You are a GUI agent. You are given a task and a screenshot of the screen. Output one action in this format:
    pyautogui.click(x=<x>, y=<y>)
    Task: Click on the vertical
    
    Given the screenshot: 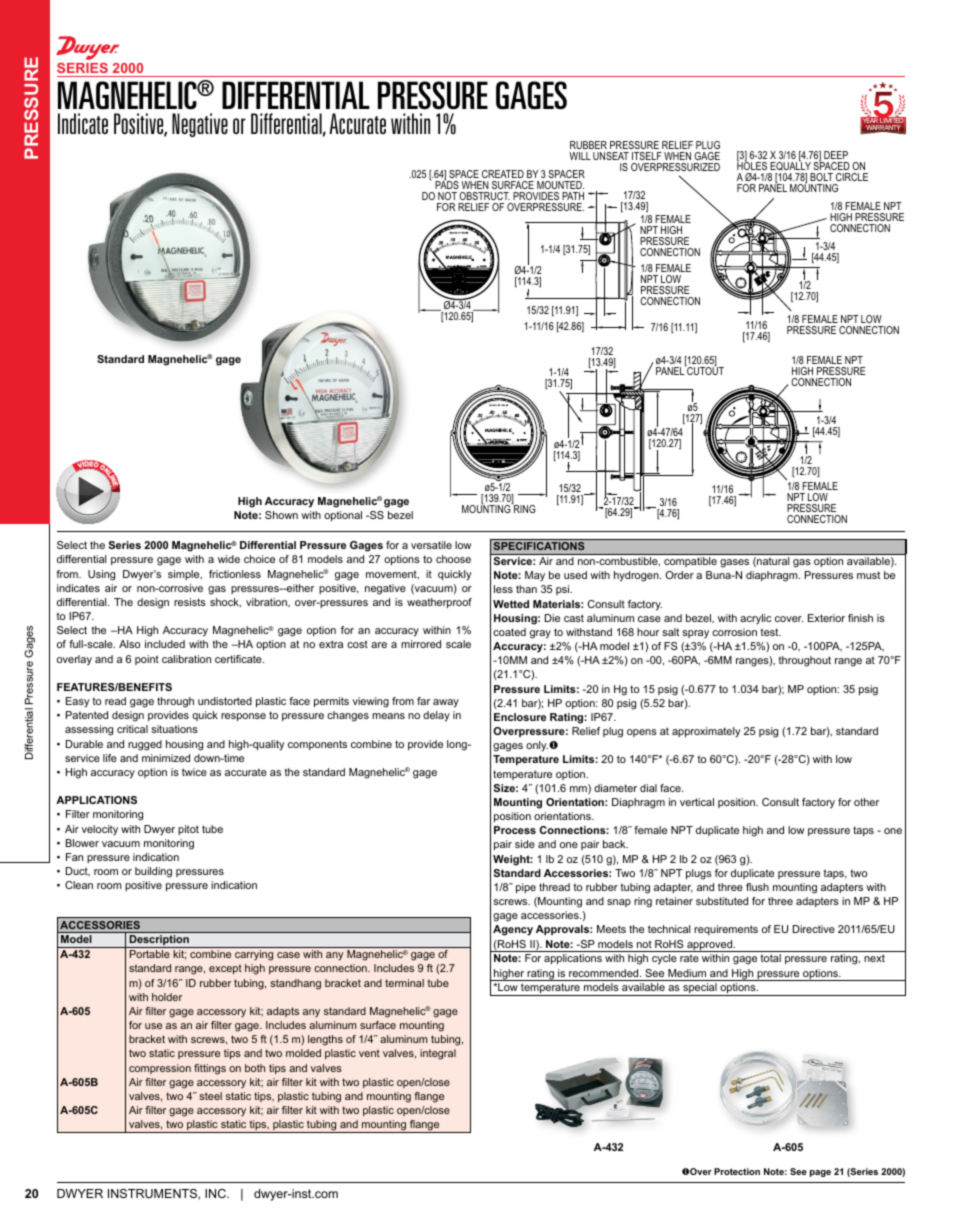 What is the action you would take?
    pyautogui.click(x=697, y=802)
